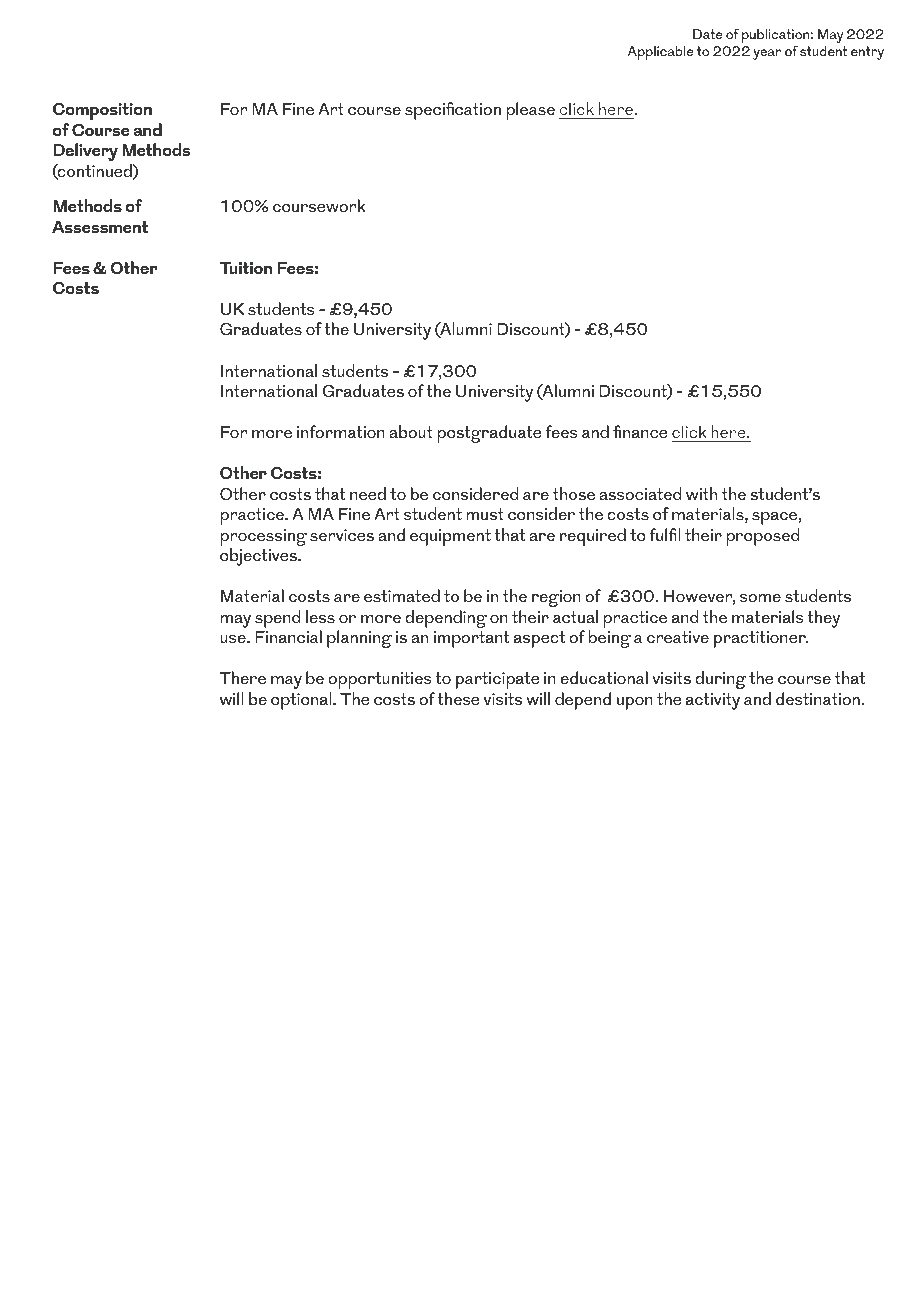 The width and height of the screenshot is (924, 1308). Describe the element at coordinates (341, 431) in the screenshot. I see `information` at that location.
